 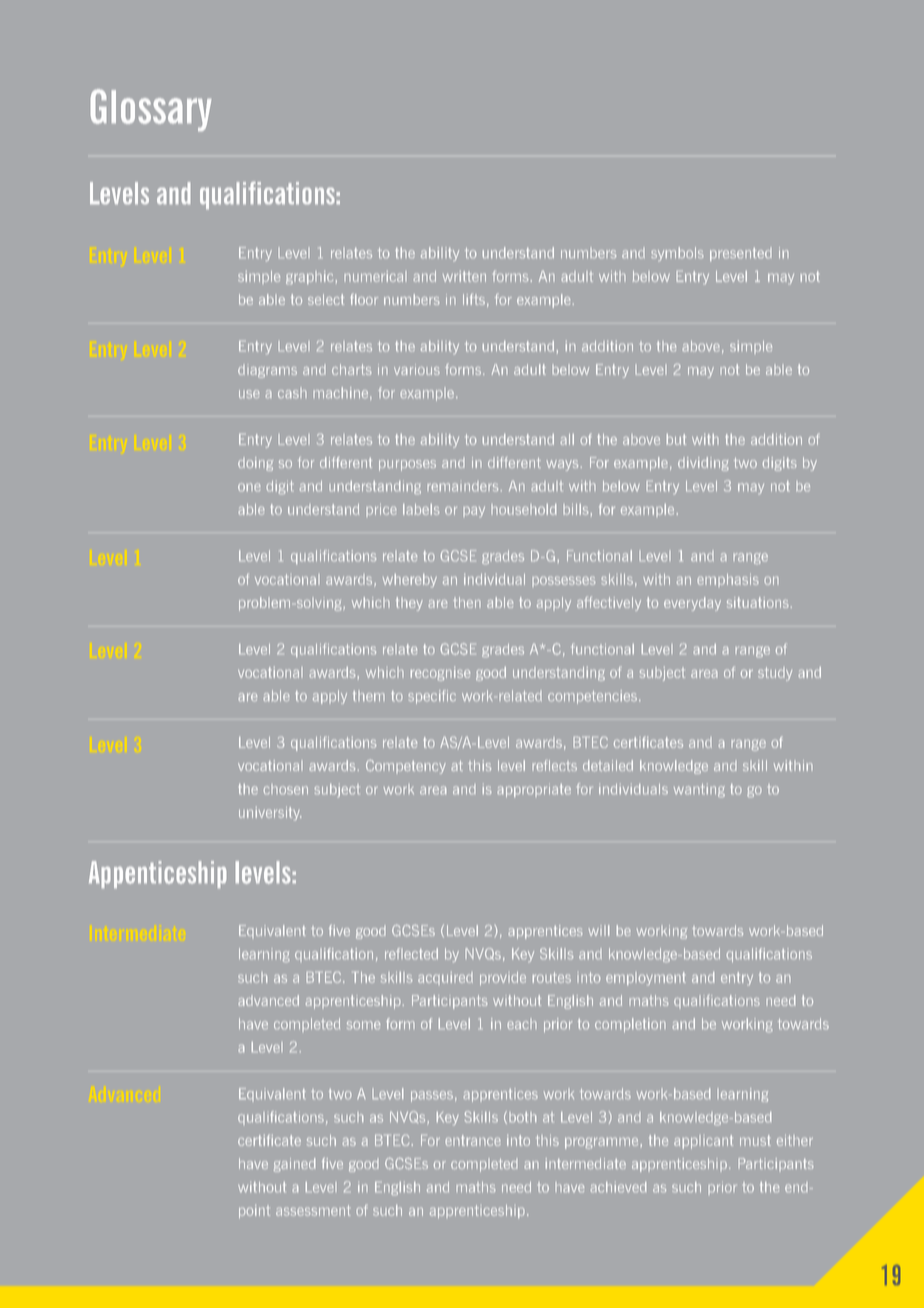 What do you see at coordinates (270, 814) in the image?
I see `university` at bounding box center [270, 814].
